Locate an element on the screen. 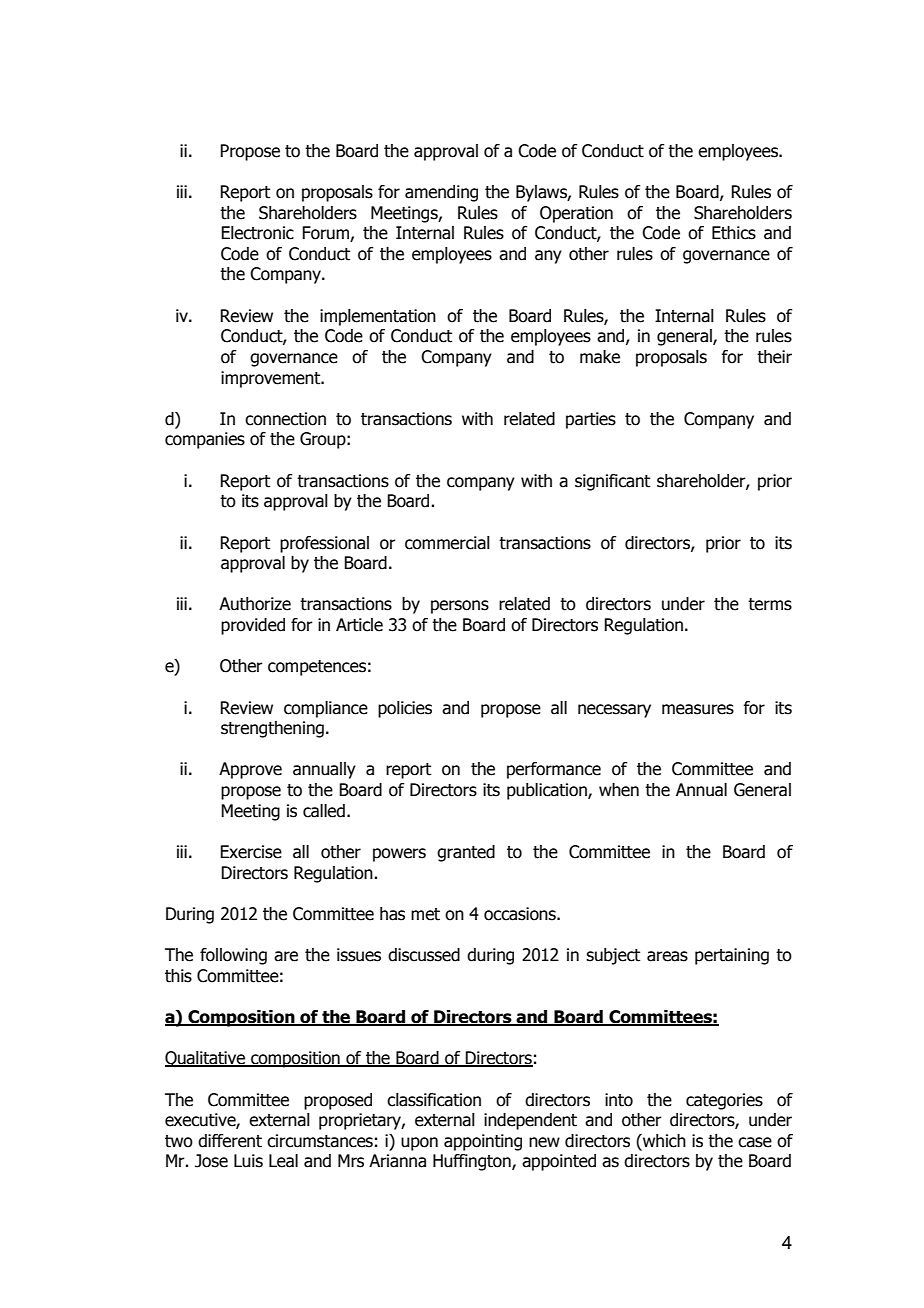 The image size is (924, 1308). provided is located at coordinates (253, 626).
